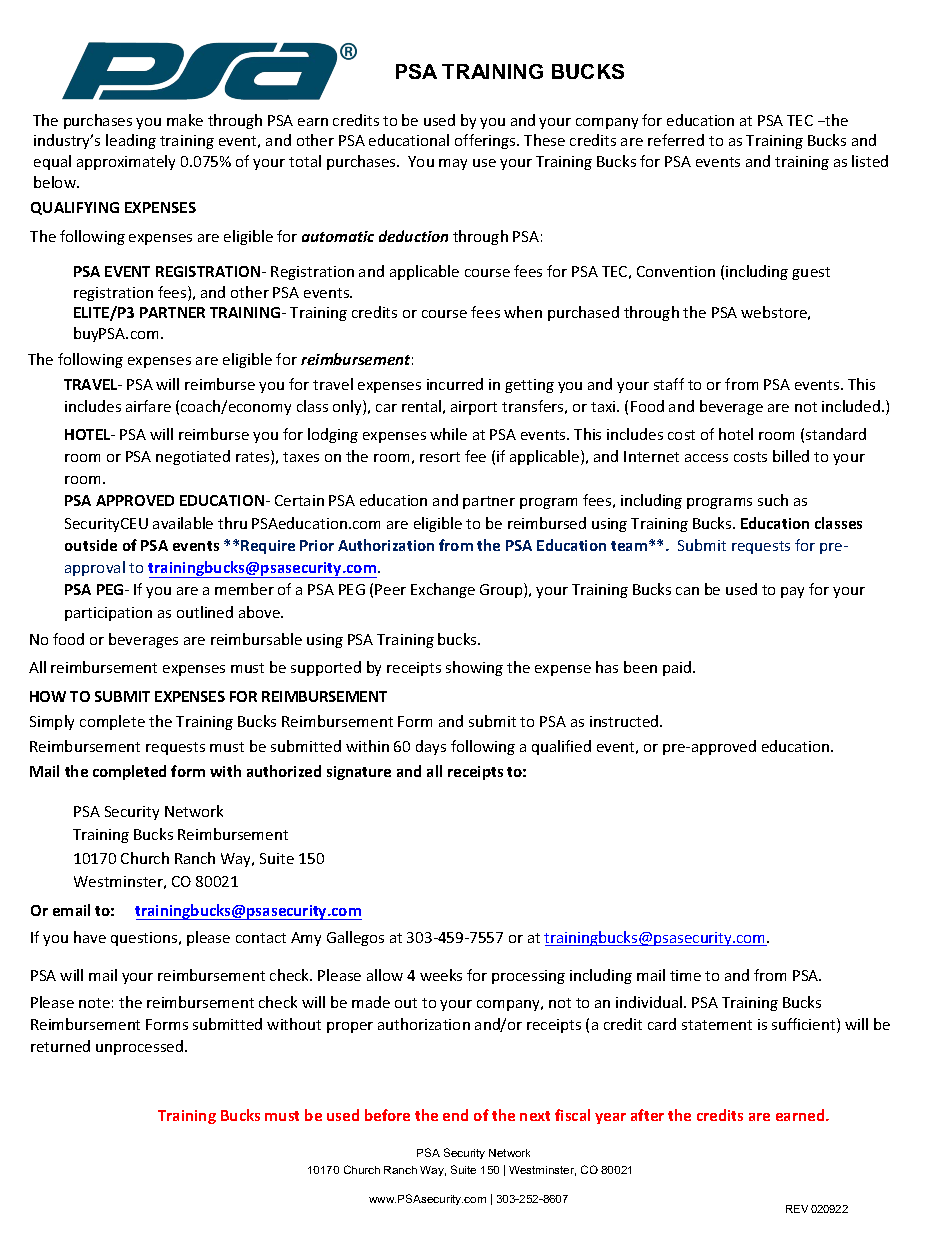 This screenshot has height=1233, width=952. What do you see at coordinates (141, 1047) in the screenshot?
I see `unprocessed` at bounding box center [141, 1047].
